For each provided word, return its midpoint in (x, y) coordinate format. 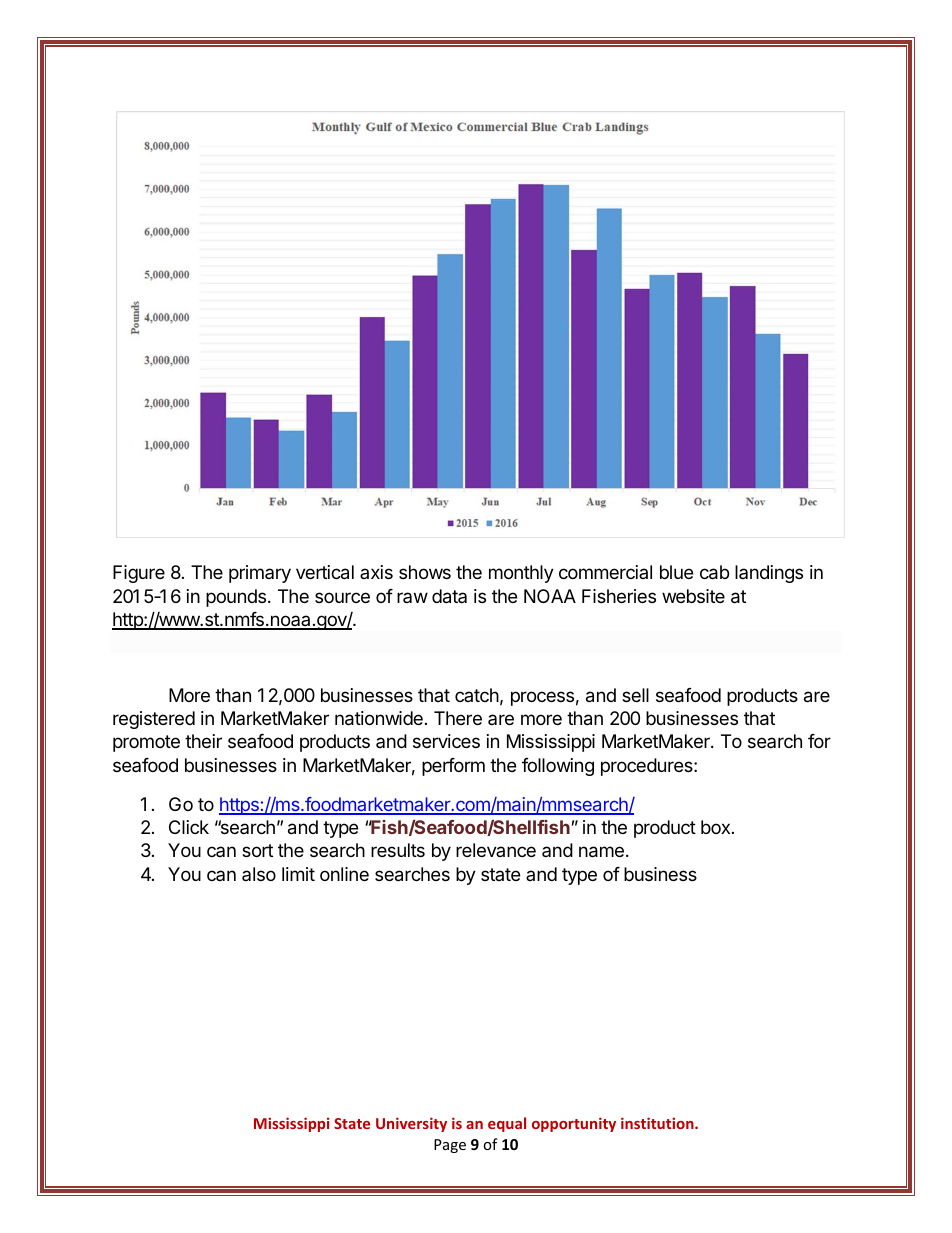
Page (450, 1146)
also (259, 874)
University (411, 1124)
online (344, 874)
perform (453, 767)
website (693, 596)
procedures (648, 767)
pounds (236, 598)
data (449, 596)
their (203, 741)
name (601, 852)
